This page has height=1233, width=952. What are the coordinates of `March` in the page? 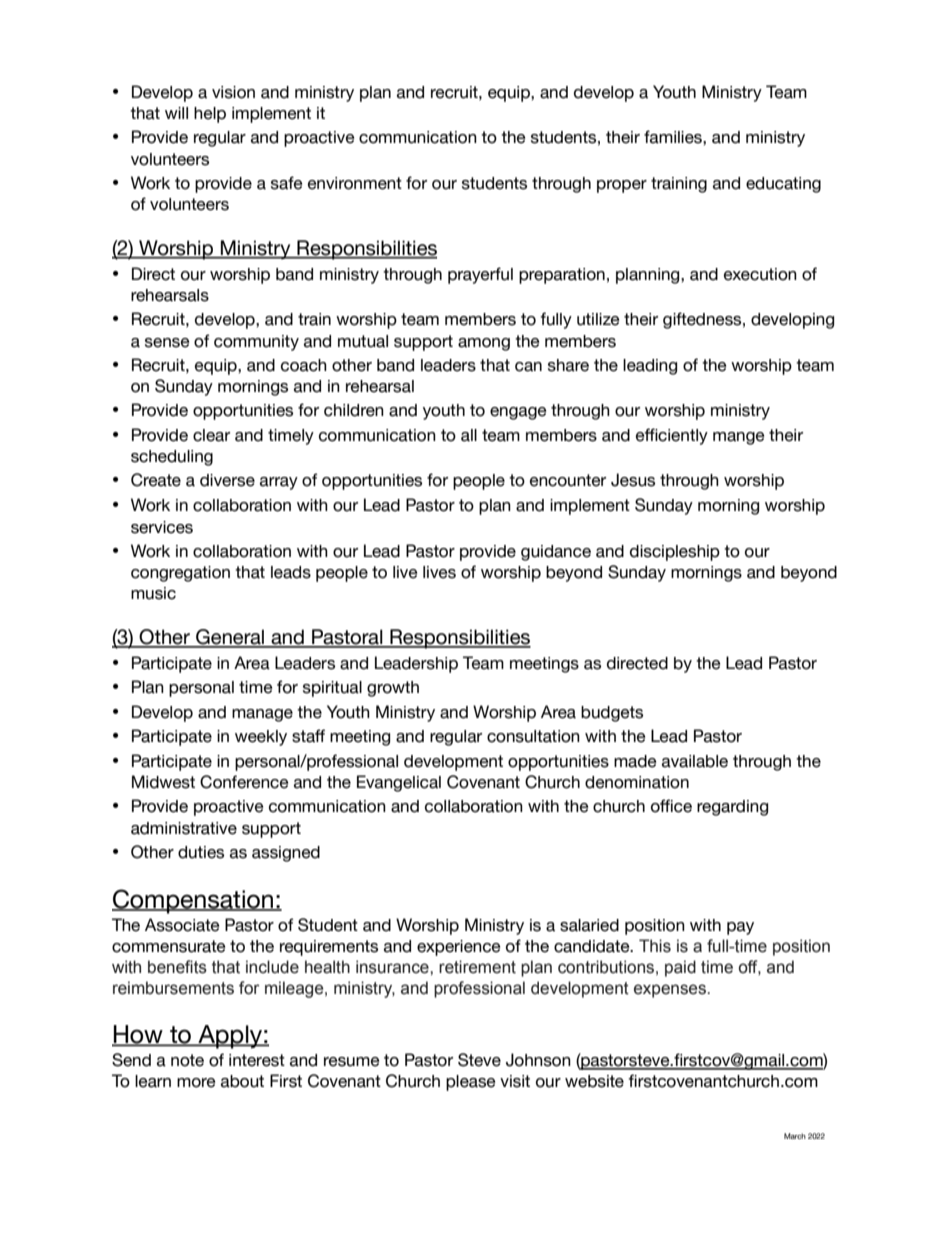 It's located at (795, 1136).
